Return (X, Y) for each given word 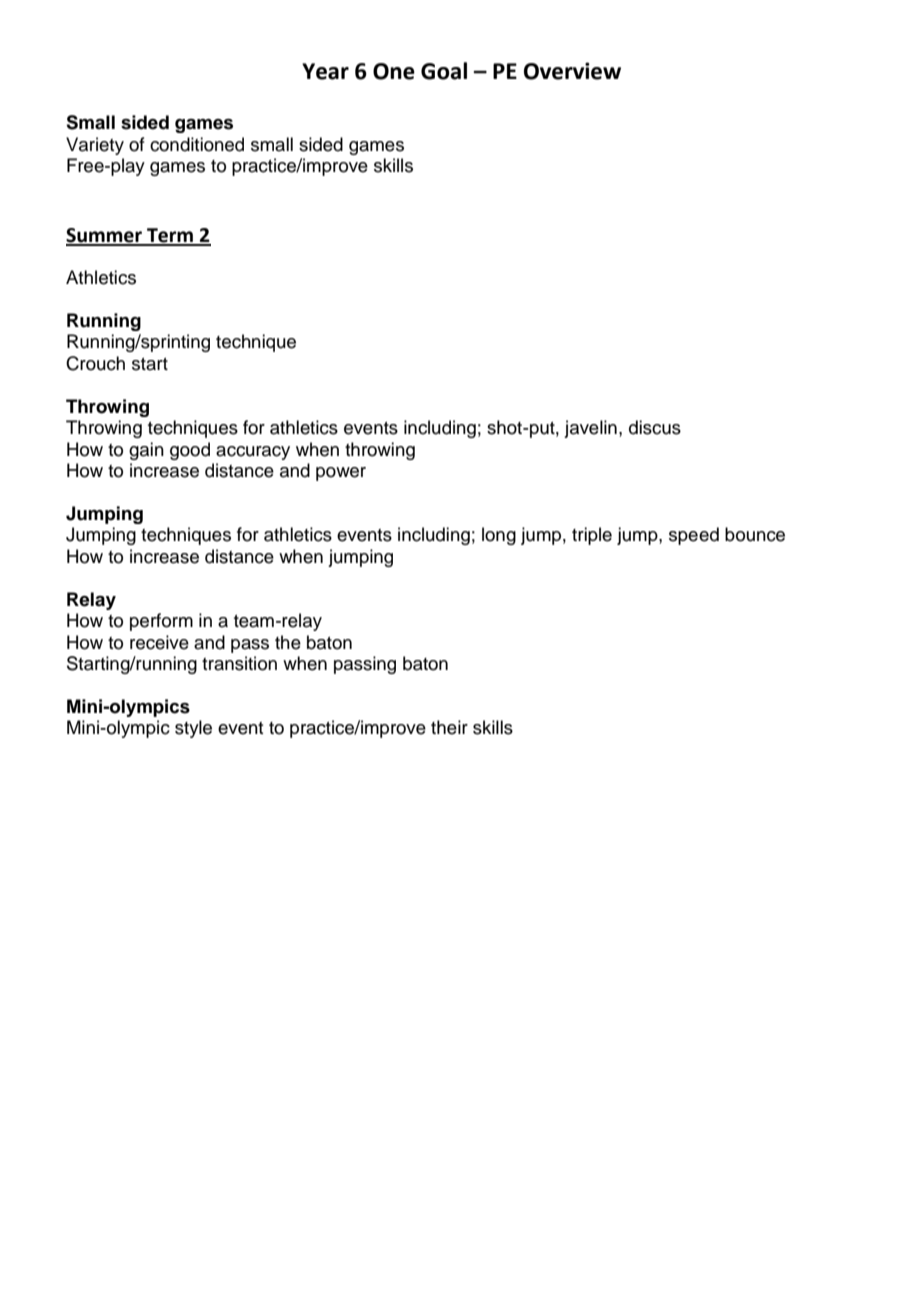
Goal (444, 71)
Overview (572, 71)
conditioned (197, 144)
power (341, 474)
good (190, 451)
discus (655, 427)
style (193, 729)
